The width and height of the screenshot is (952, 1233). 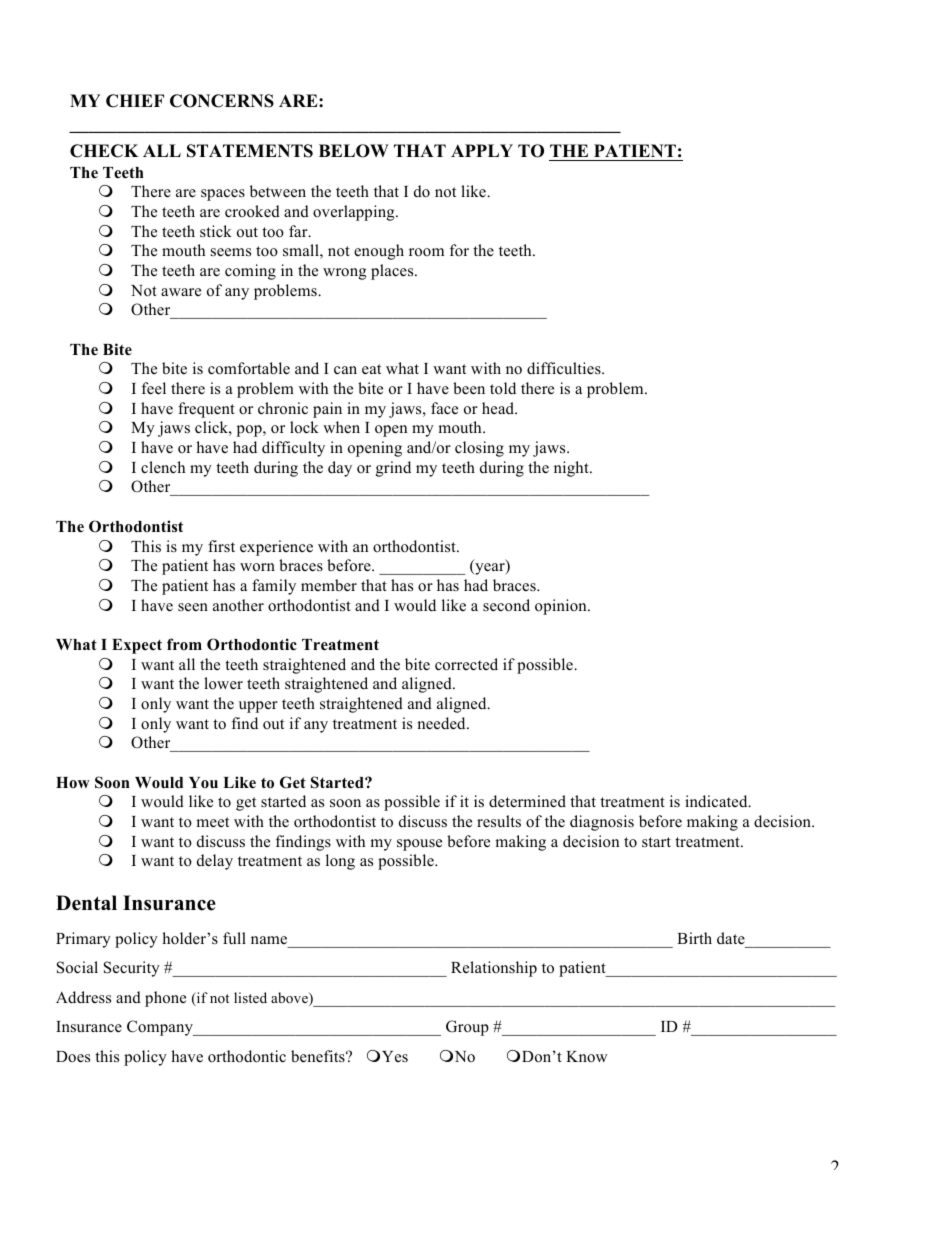 What do you see at coordinates (587, 1056) in the screenshot?
I see `Know` at bounding box center [587, 1056].
